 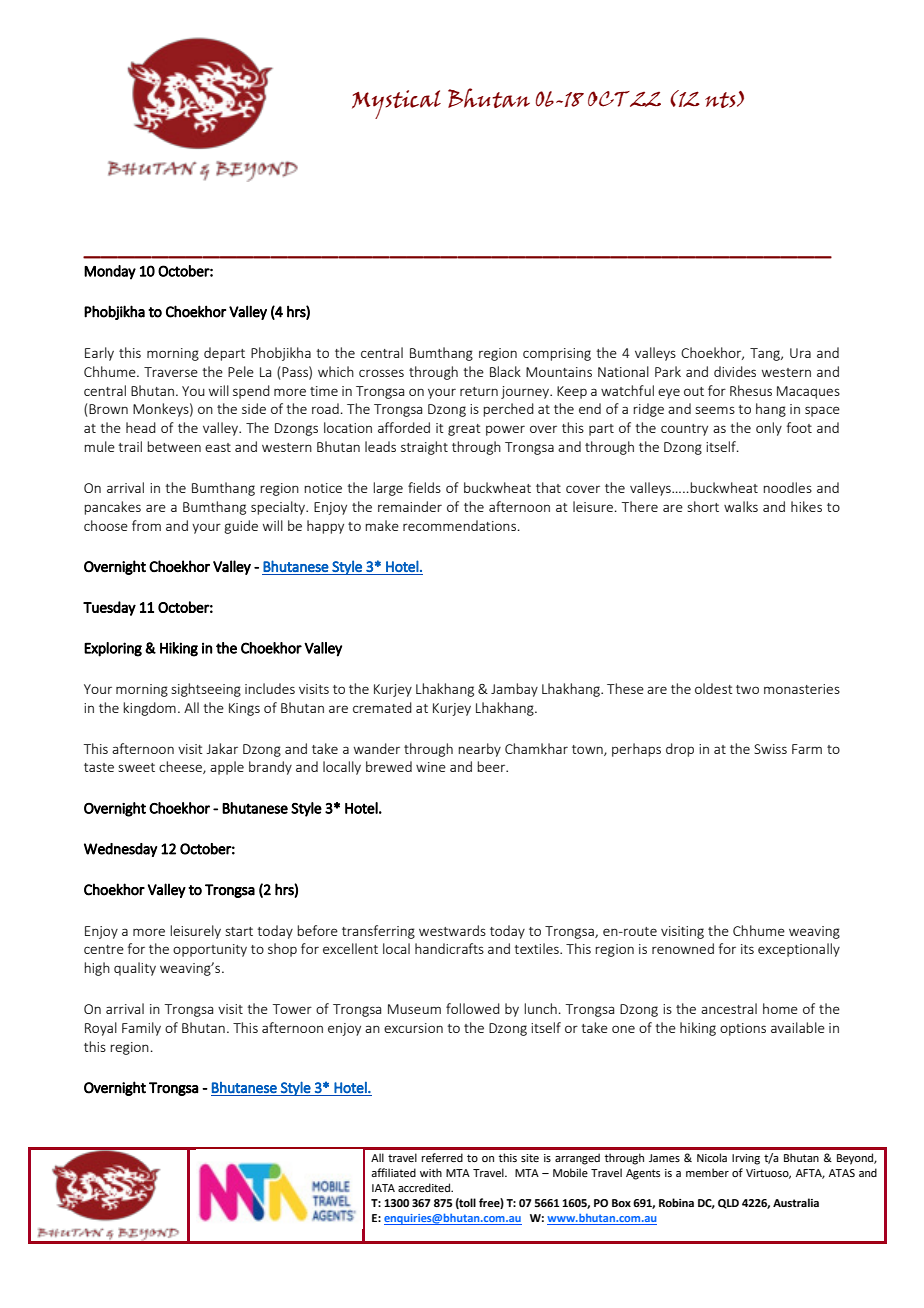 What do you see at coordinates (396, 104) in the image?
I see `Mystical` at bounding box center [396, 104].
